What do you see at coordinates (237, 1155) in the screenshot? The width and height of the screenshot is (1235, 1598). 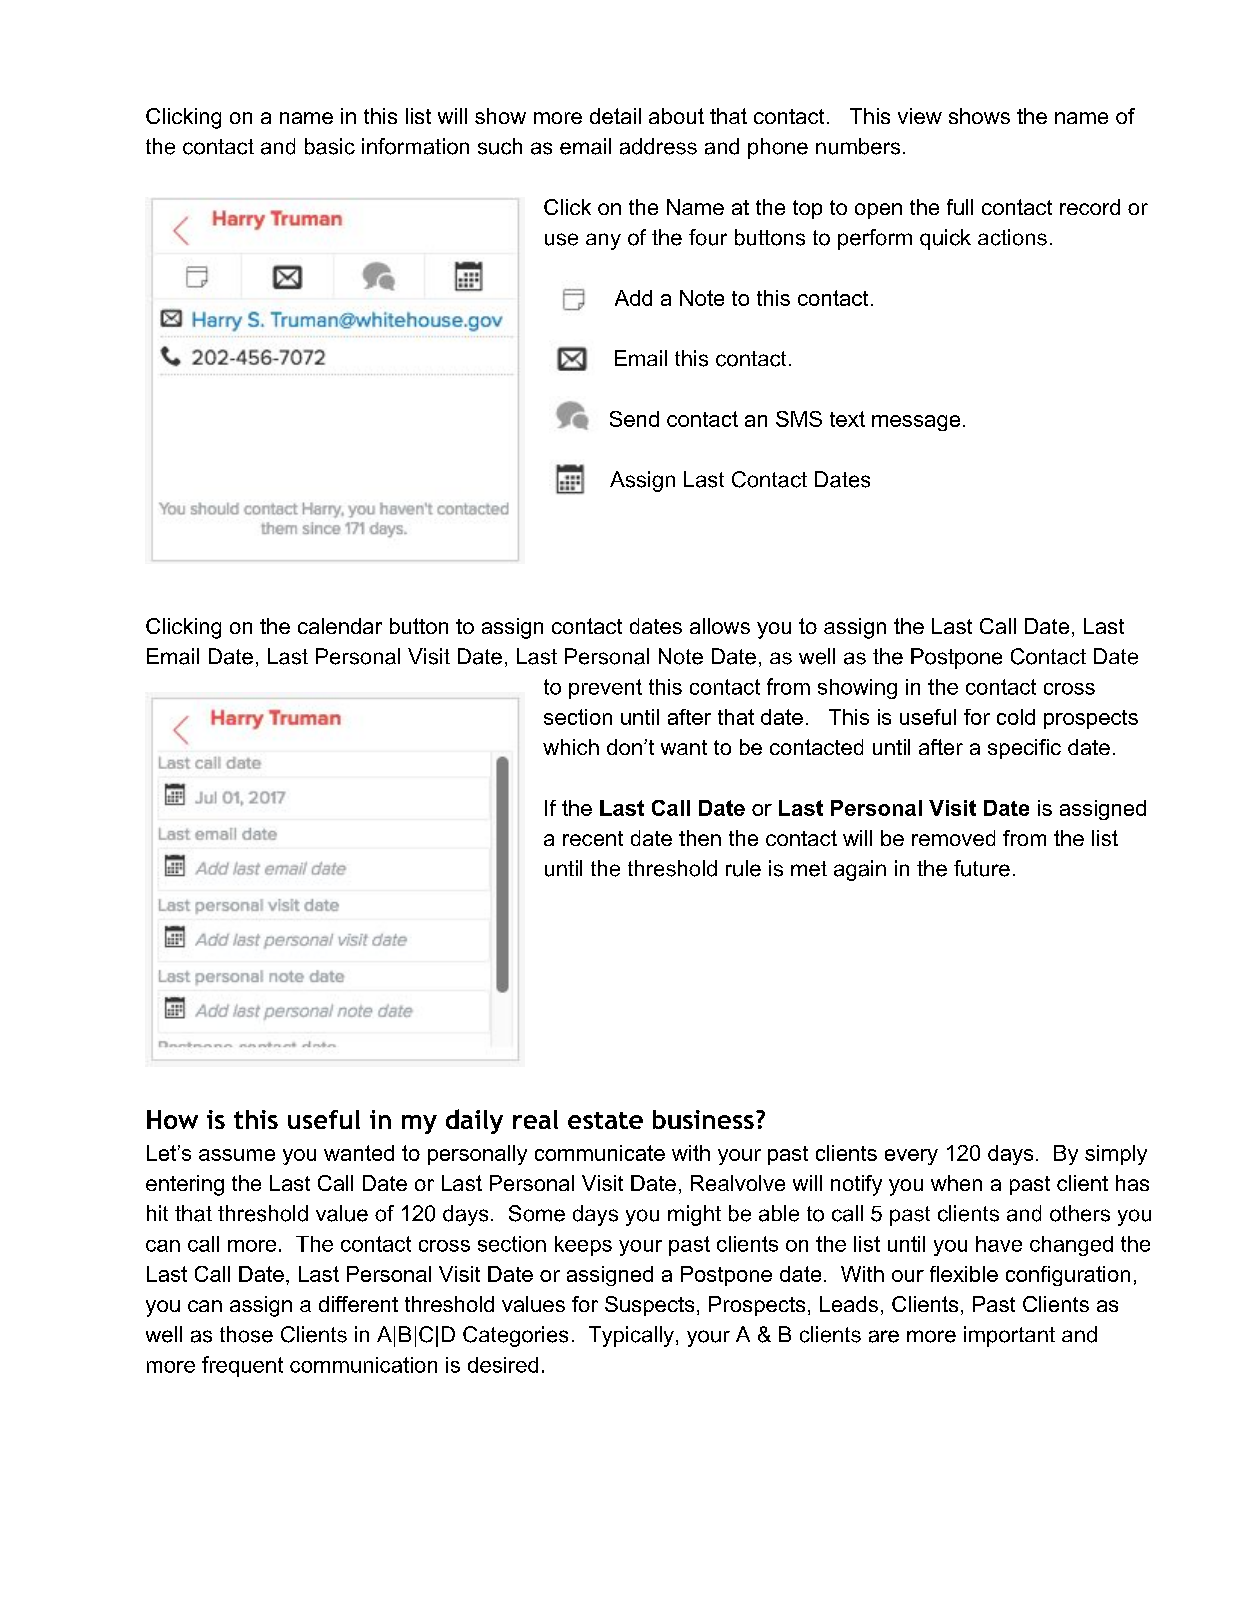 I see `assume` at bounding box center [237, 1155].
